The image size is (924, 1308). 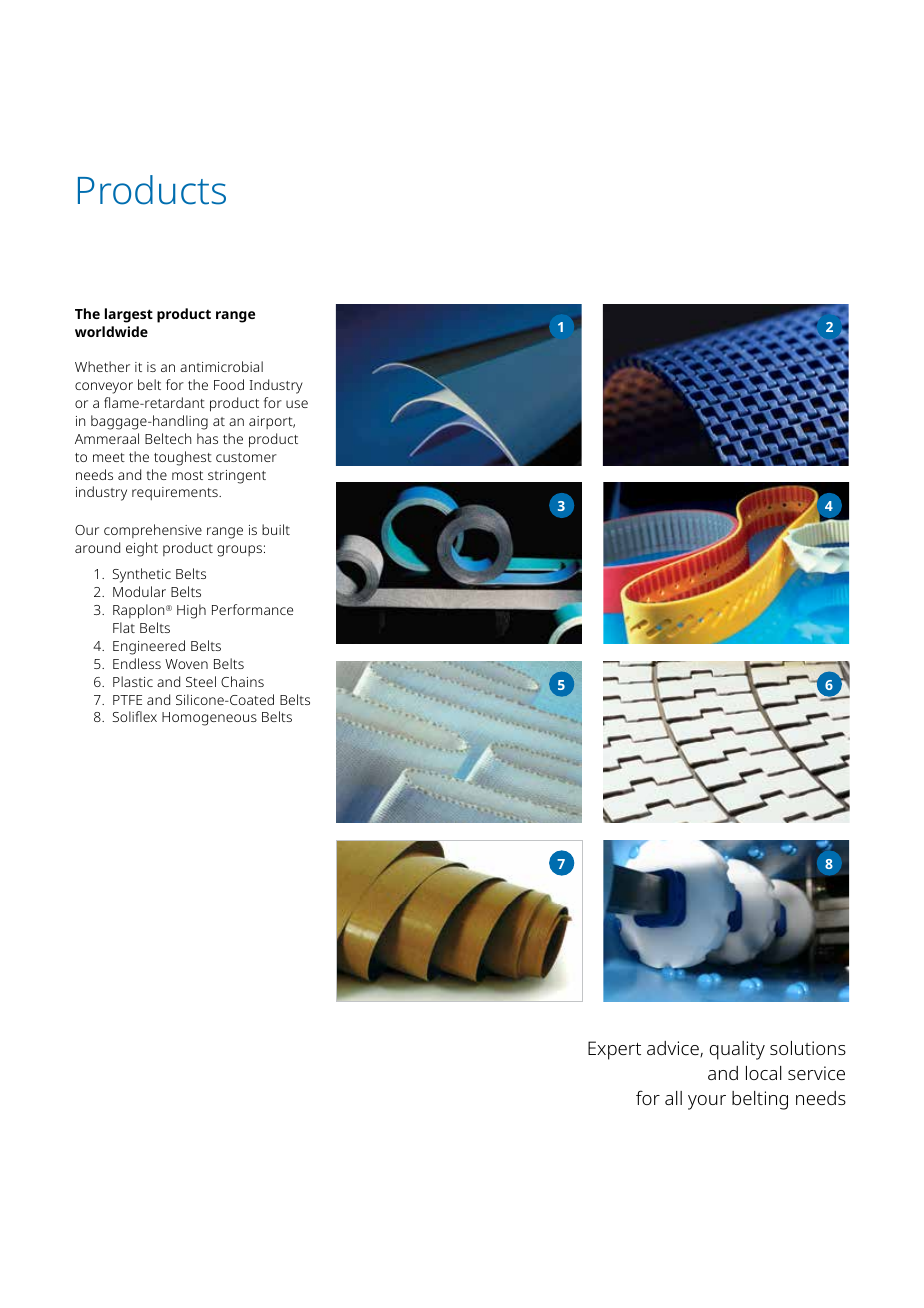 I want to click on use, so click(x=297, y=404).
